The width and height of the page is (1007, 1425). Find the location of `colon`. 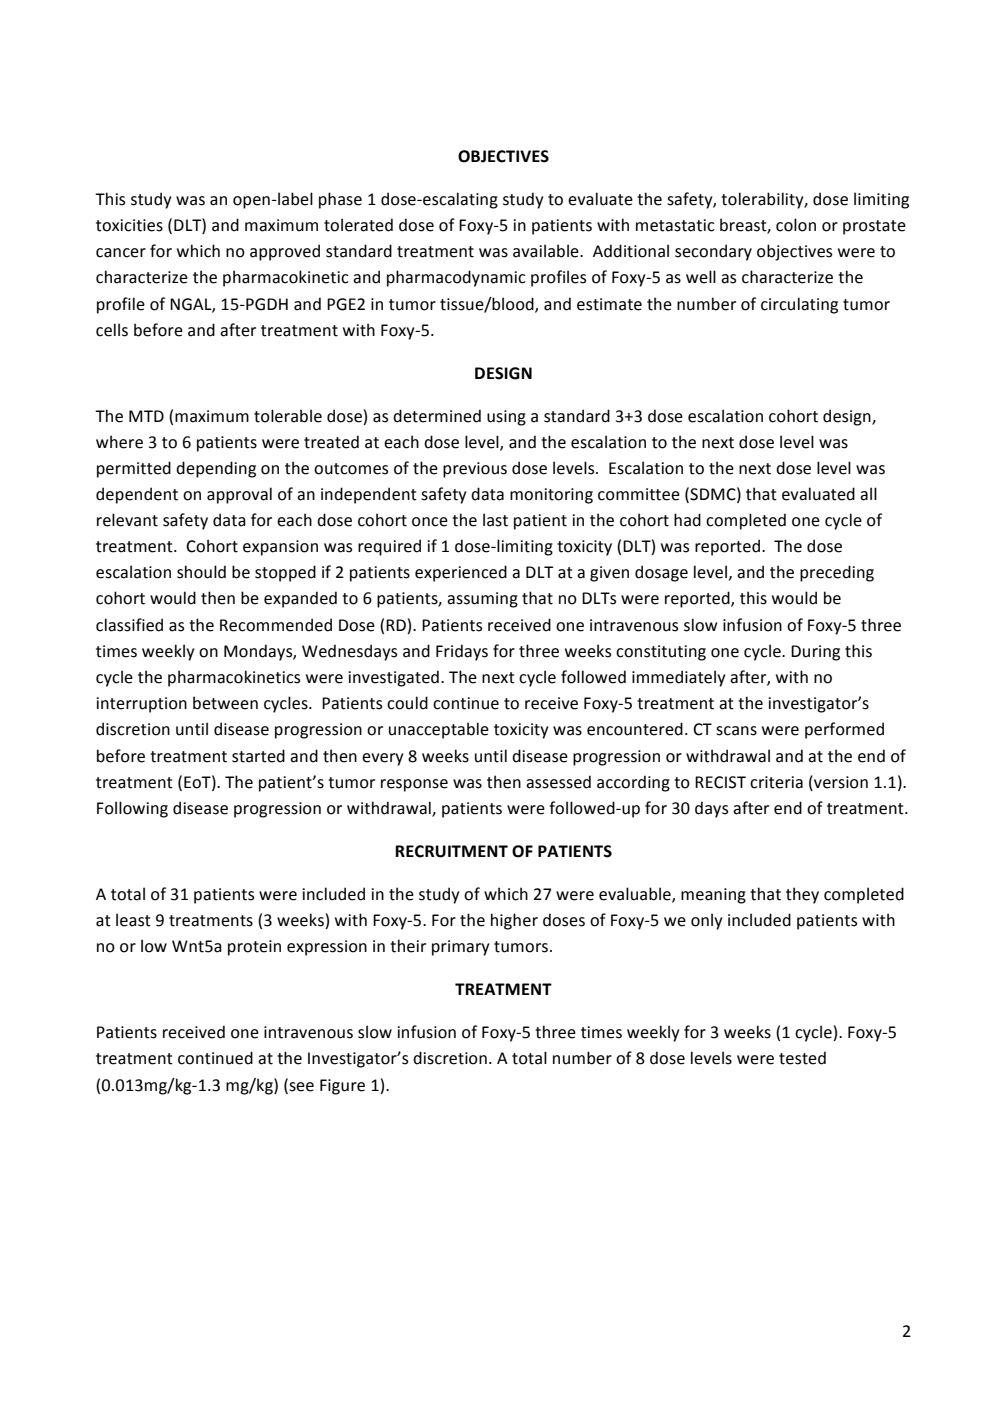

colon is located at coordinates (796, 225).
